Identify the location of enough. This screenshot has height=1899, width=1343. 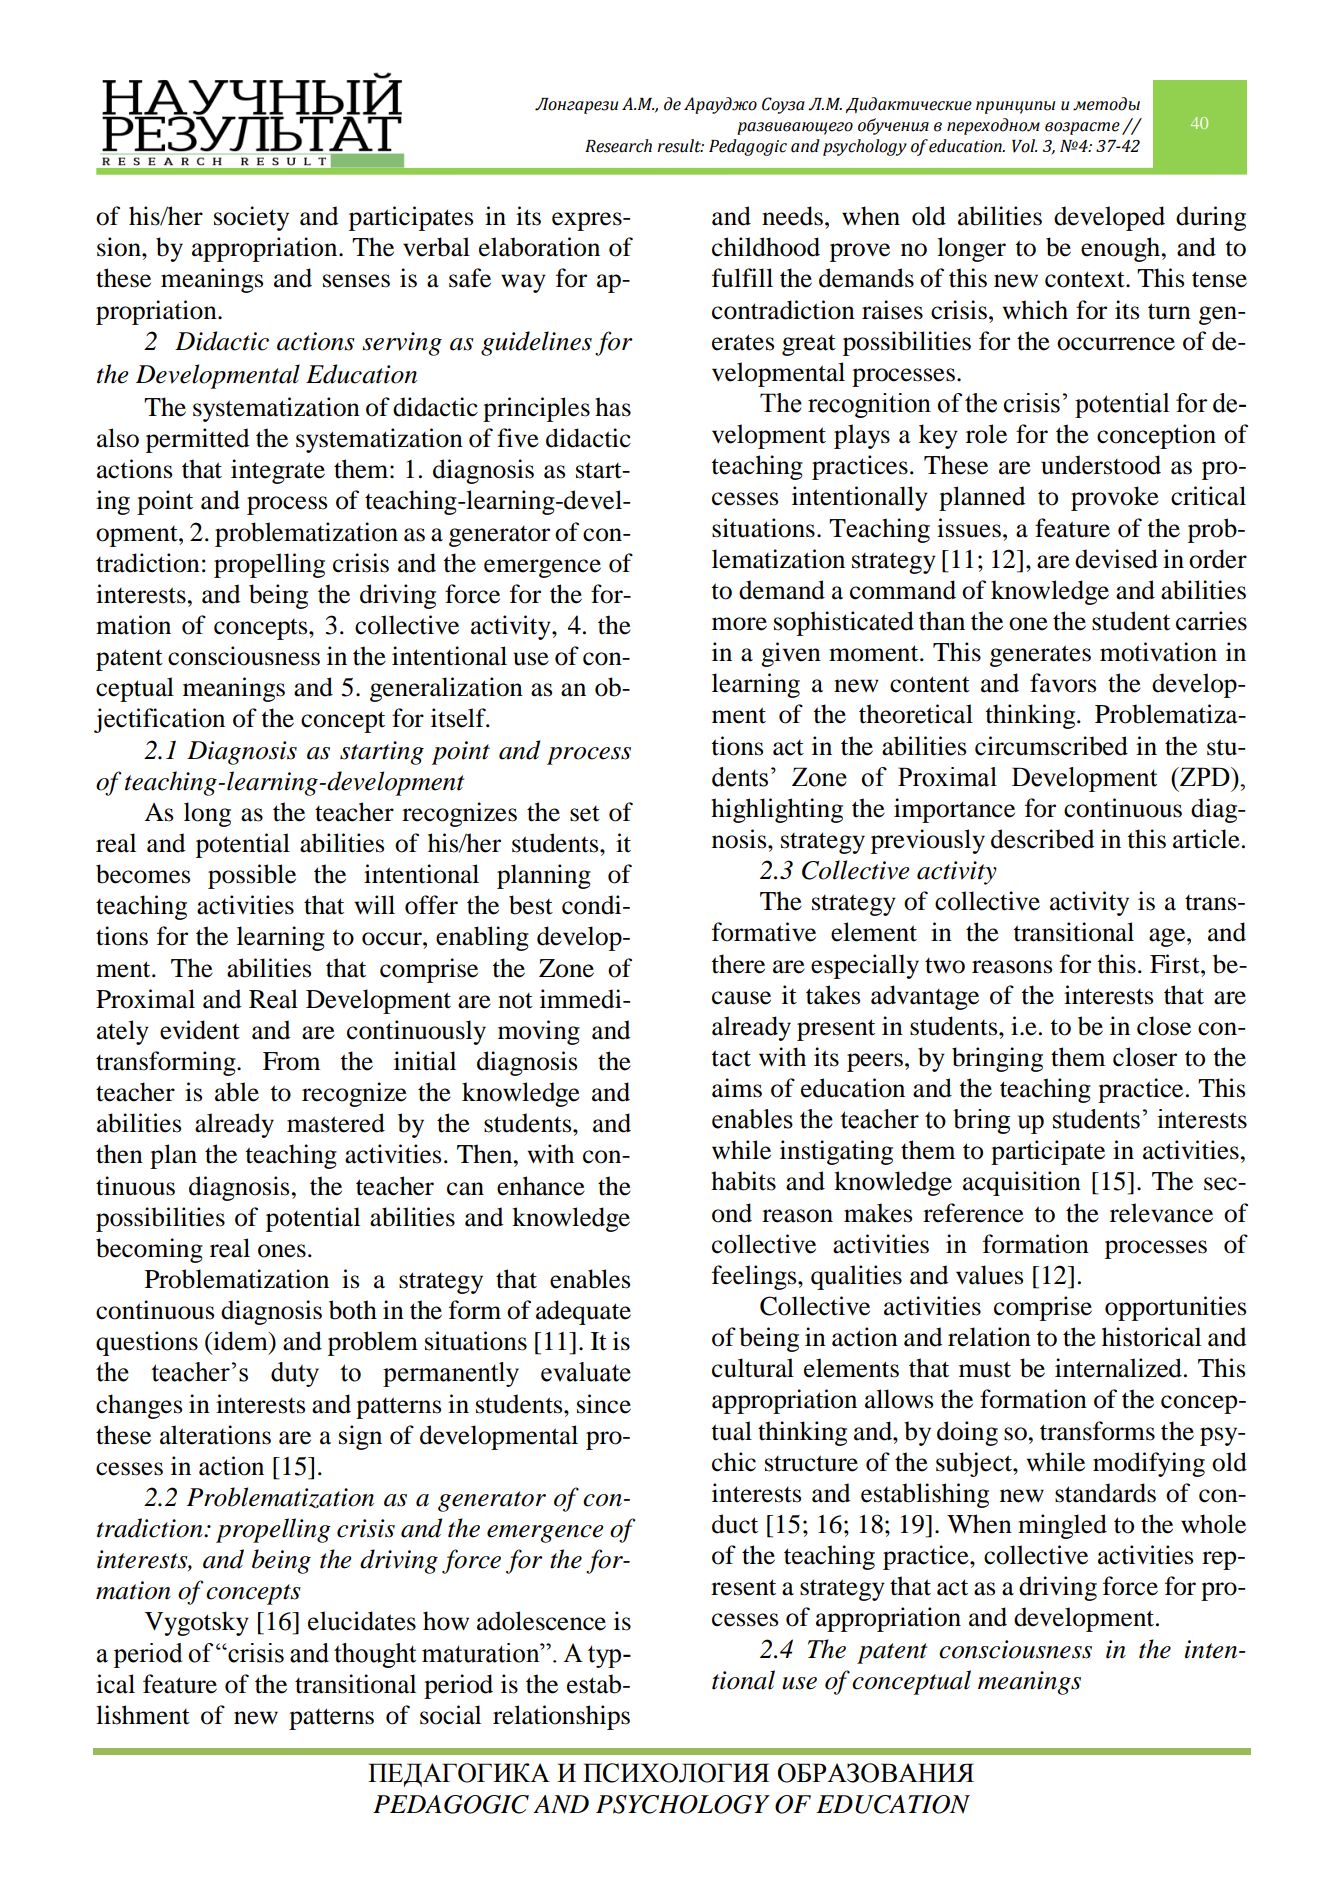
(1122, 249).
